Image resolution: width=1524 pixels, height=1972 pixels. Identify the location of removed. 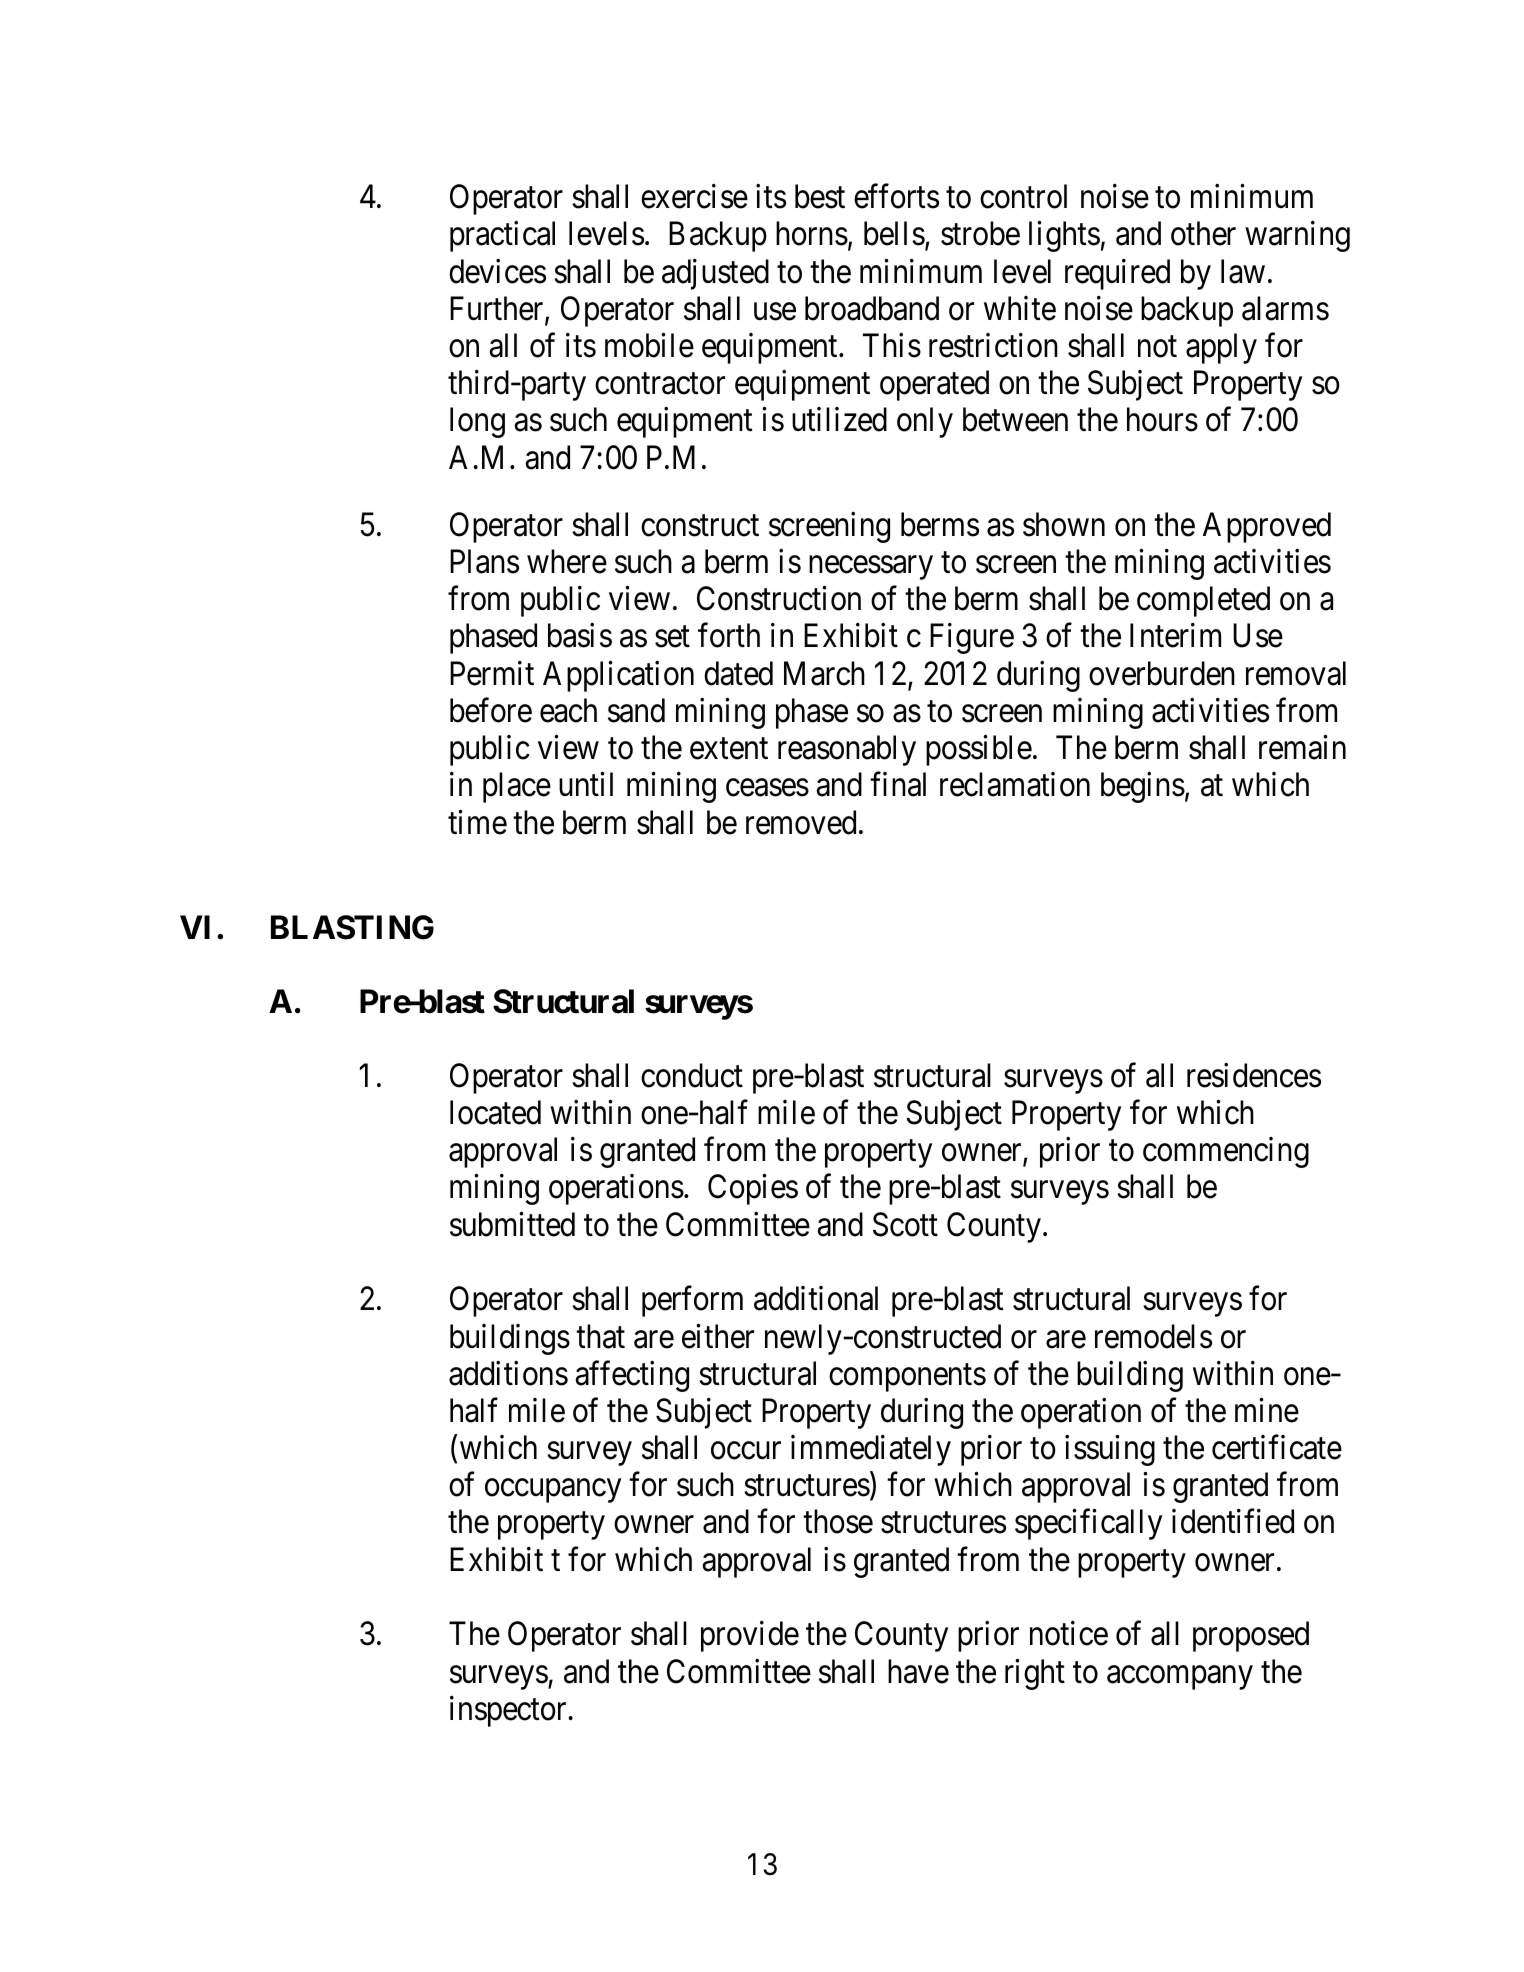
(801, 822).
